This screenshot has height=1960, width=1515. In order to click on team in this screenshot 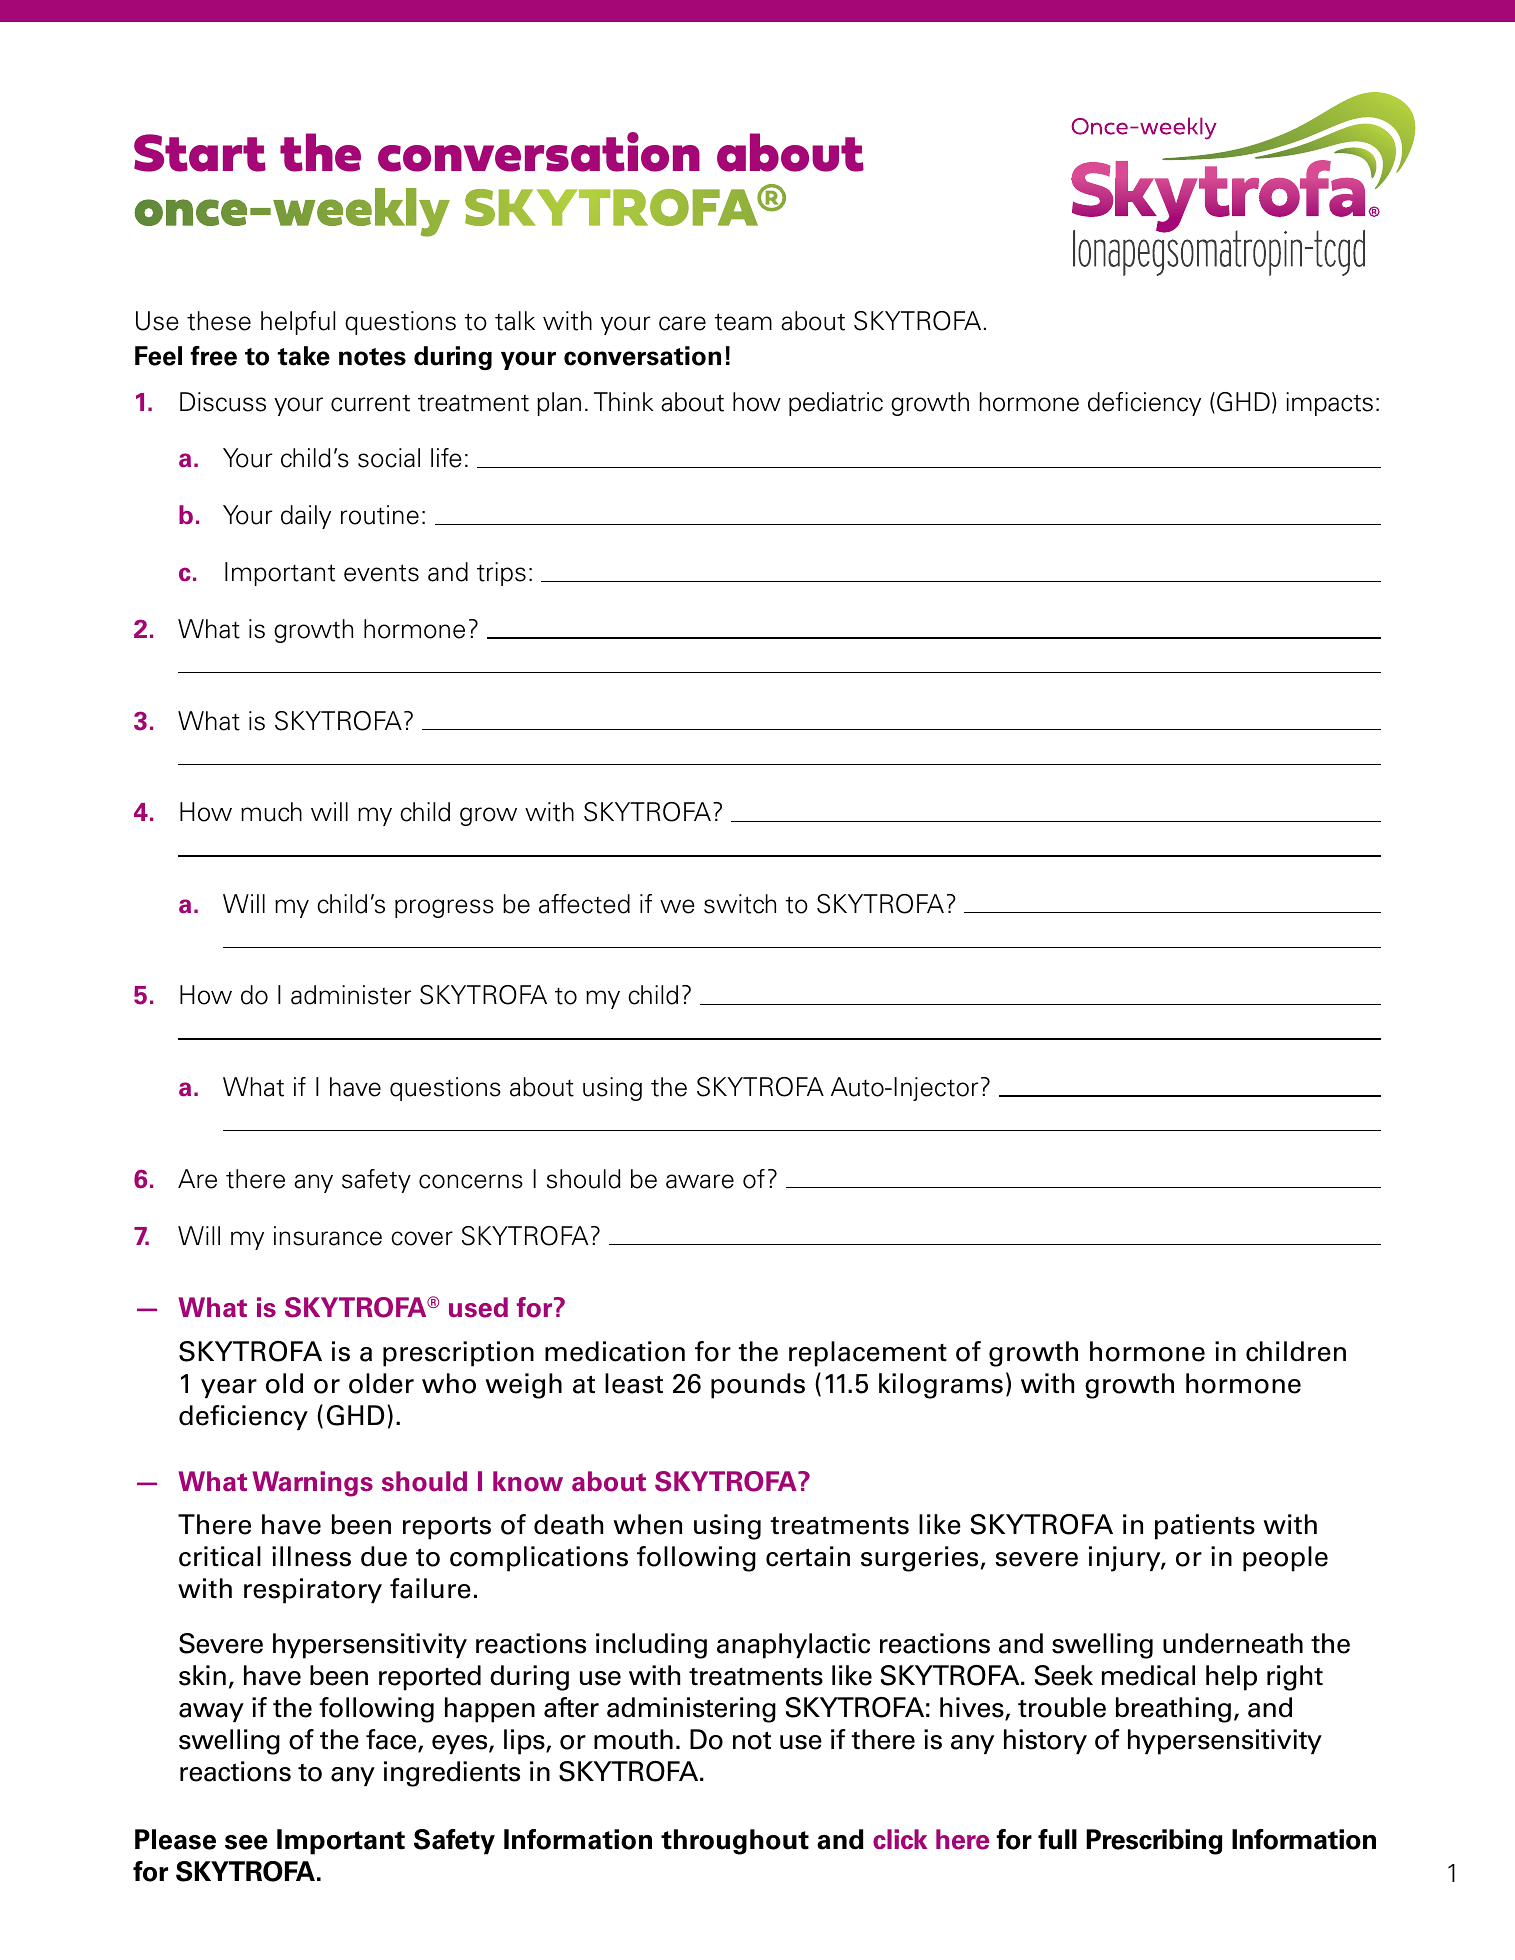, I will do `click(743, 322)`.
